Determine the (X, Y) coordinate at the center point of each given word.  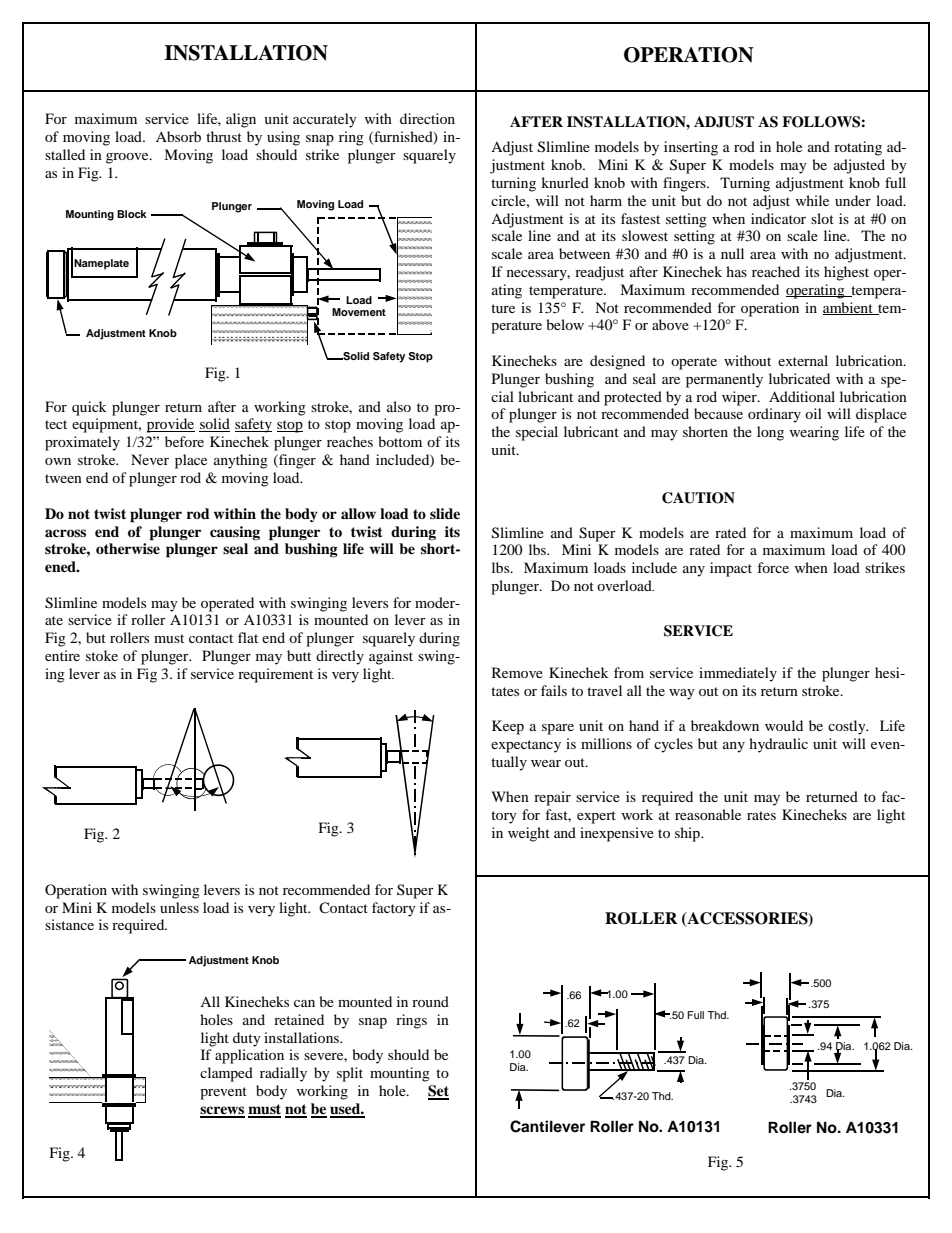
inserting (691, 148)
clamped (226, 1074)
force (773, 567)
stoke (102, 655)
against (391, 657)
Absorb (178, 136)
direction (427, 118)
